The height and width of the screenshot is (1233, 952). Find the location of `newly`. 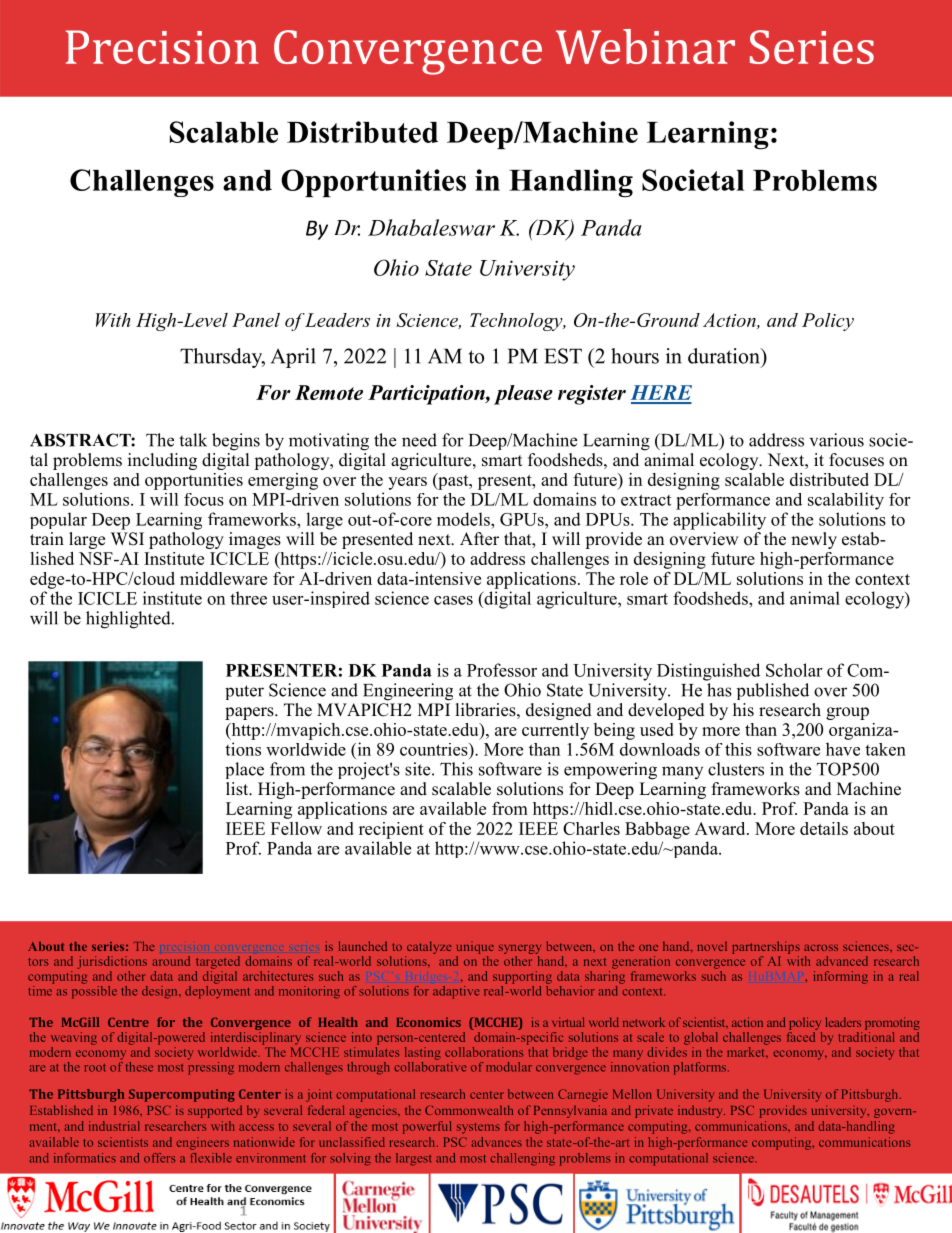

newly is located at coordinates (814, 540).
